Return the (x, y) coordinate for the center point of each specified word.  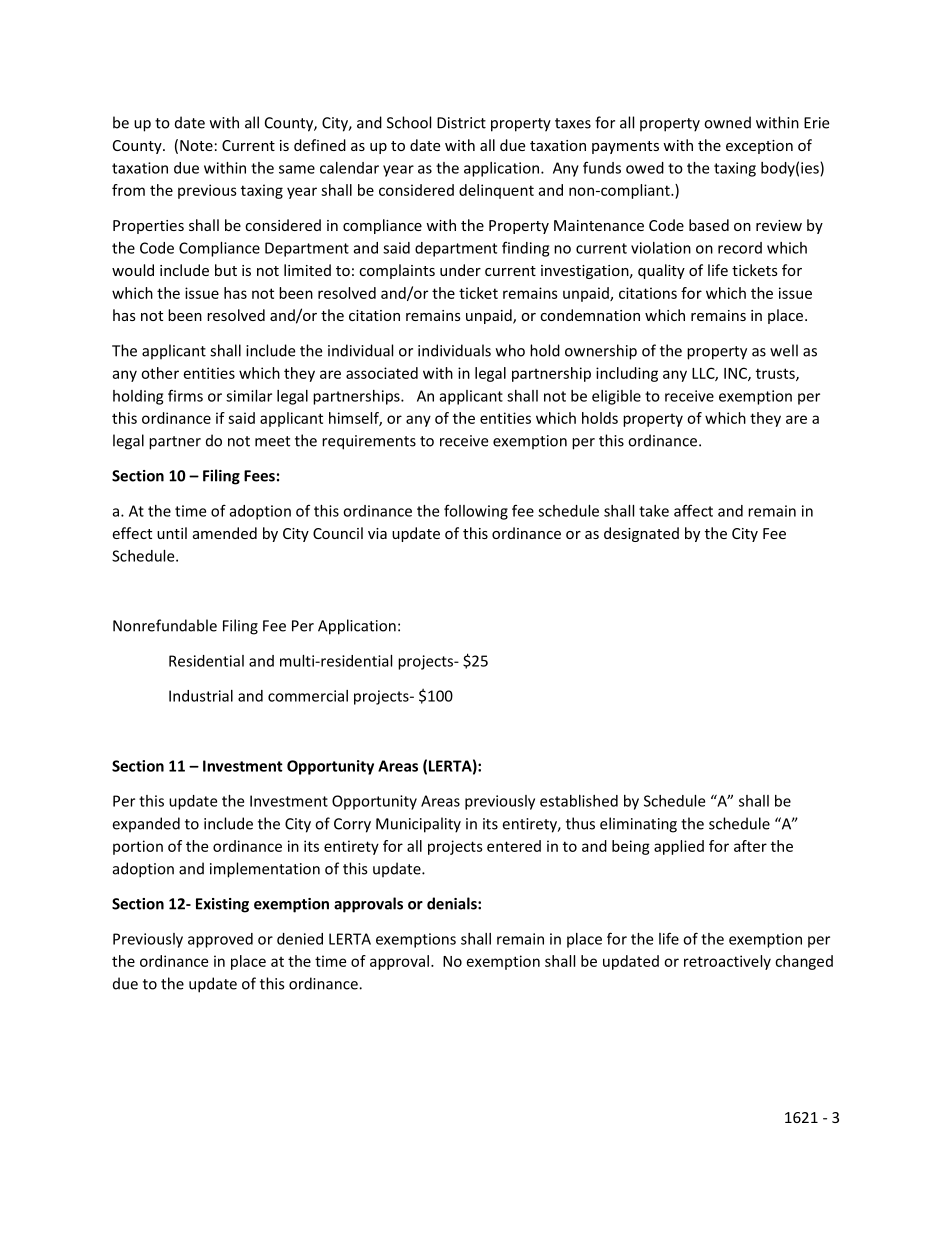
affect (693, 510)
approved (220, 940)
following (476, 512)
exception (759, 147)
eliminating (638, 825)
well (784, 350)
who (510, 350)
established (579, 801)
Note (196, 145)
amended (225, 533)
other (160, 373)
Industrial (201, 696)
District (461, 123)
